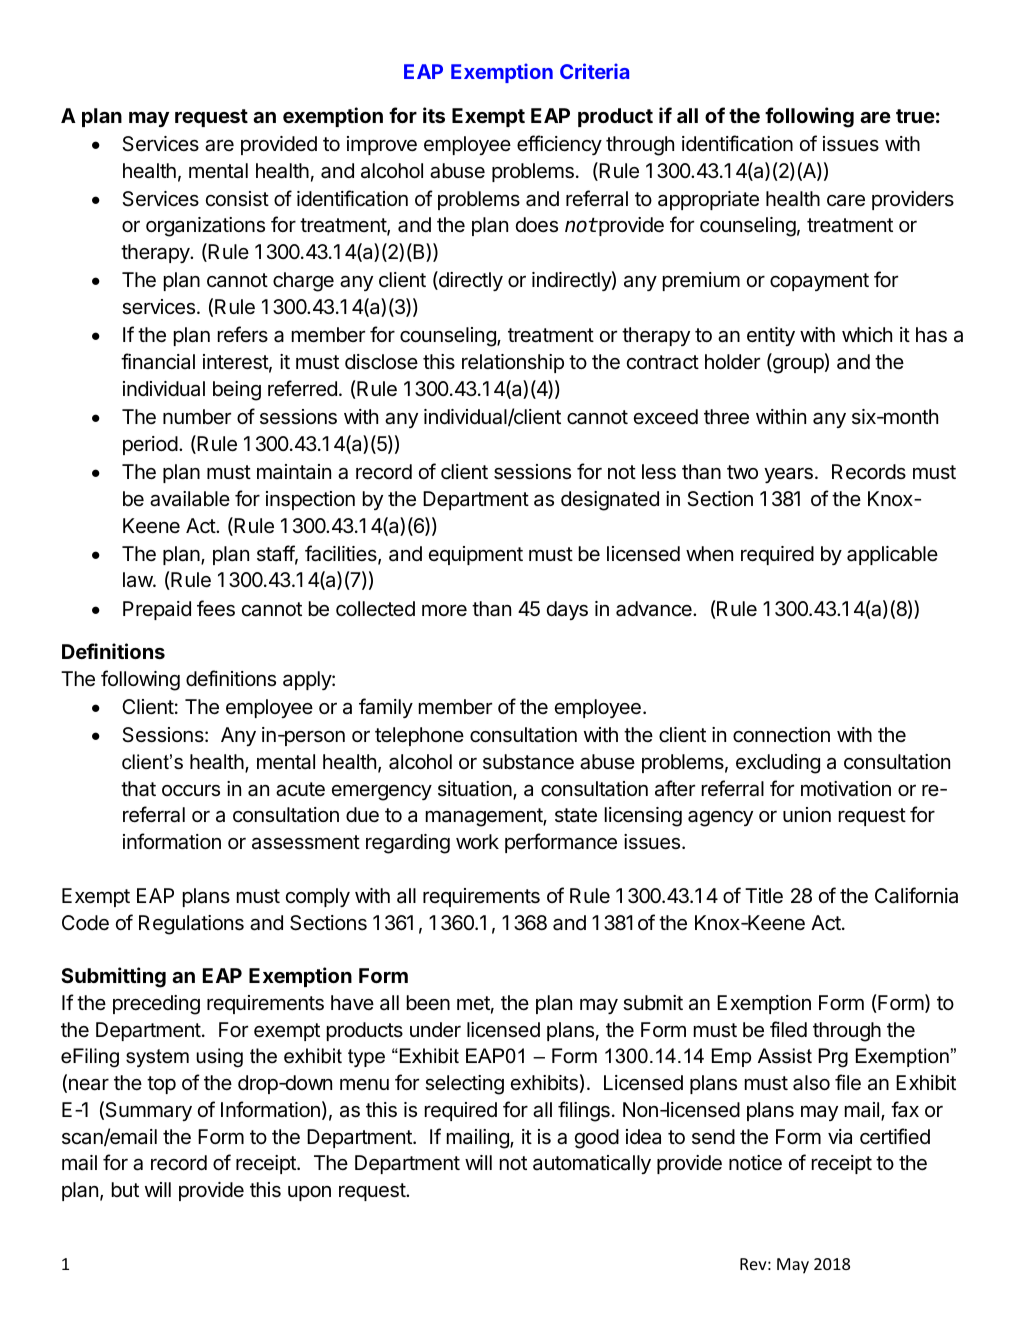  I want to click on true, so click(915, 116).
